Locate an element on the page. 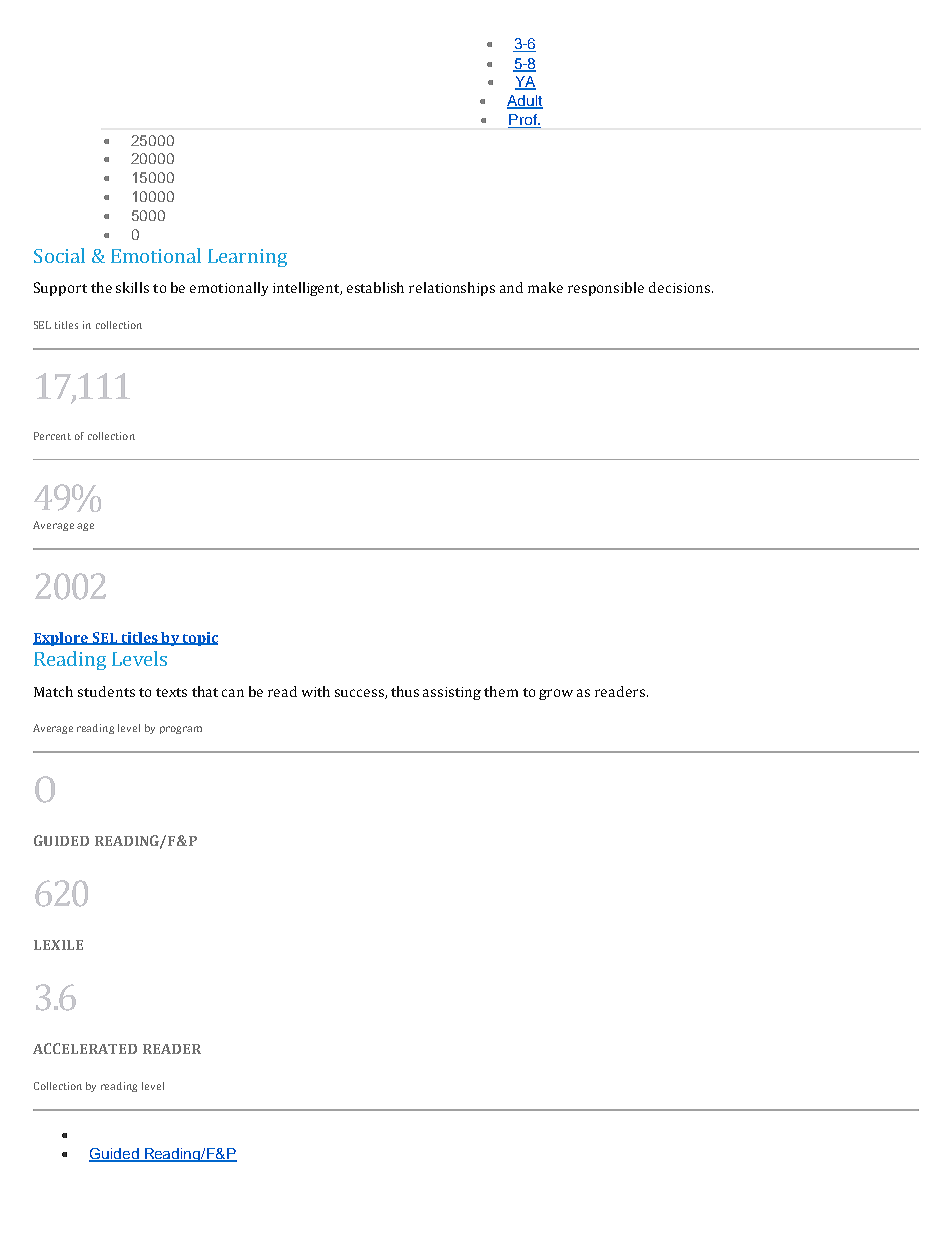  Social is located at coordinates (59, 255).
